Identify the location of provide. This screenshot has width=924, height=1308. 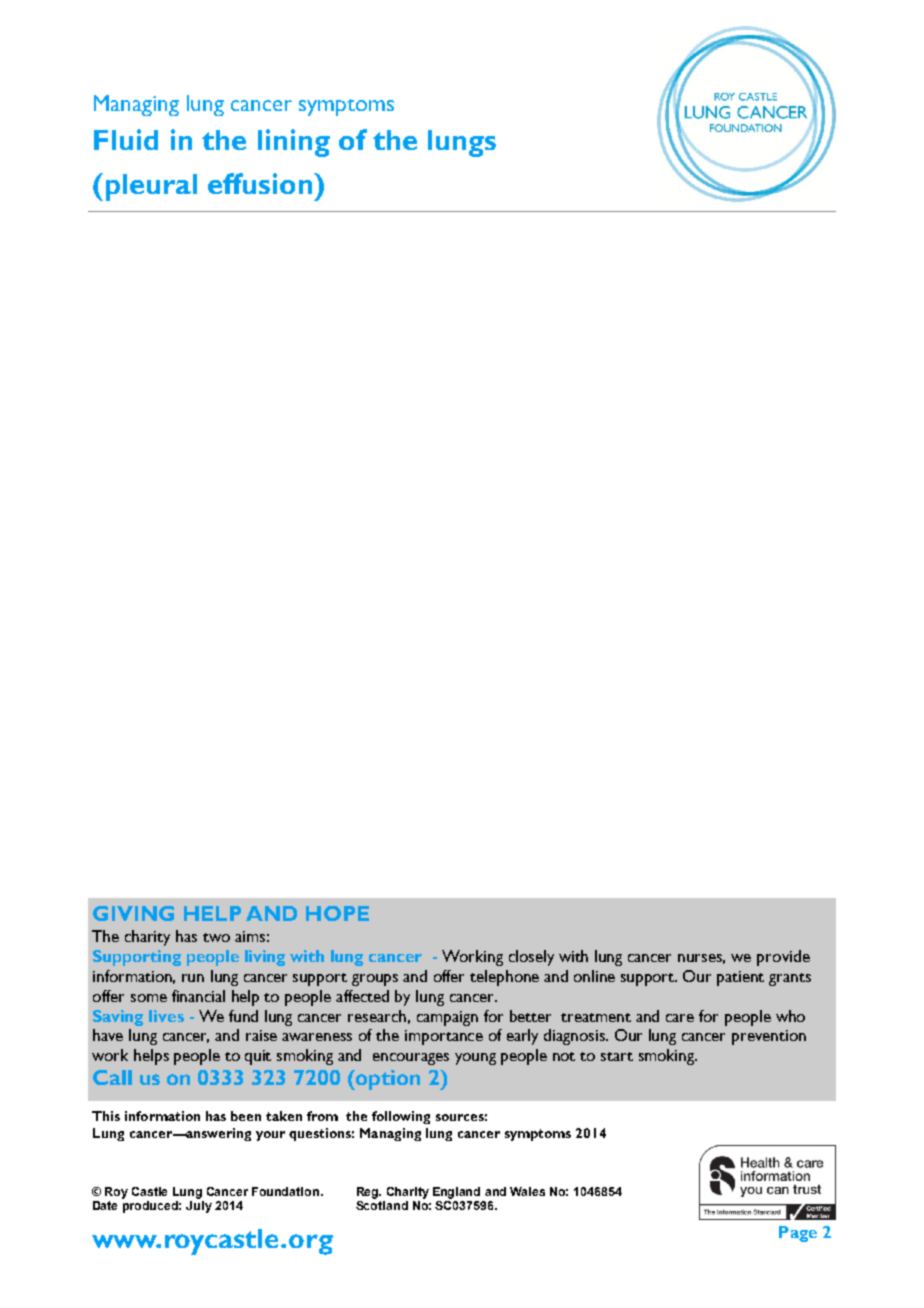
(783, 958).
